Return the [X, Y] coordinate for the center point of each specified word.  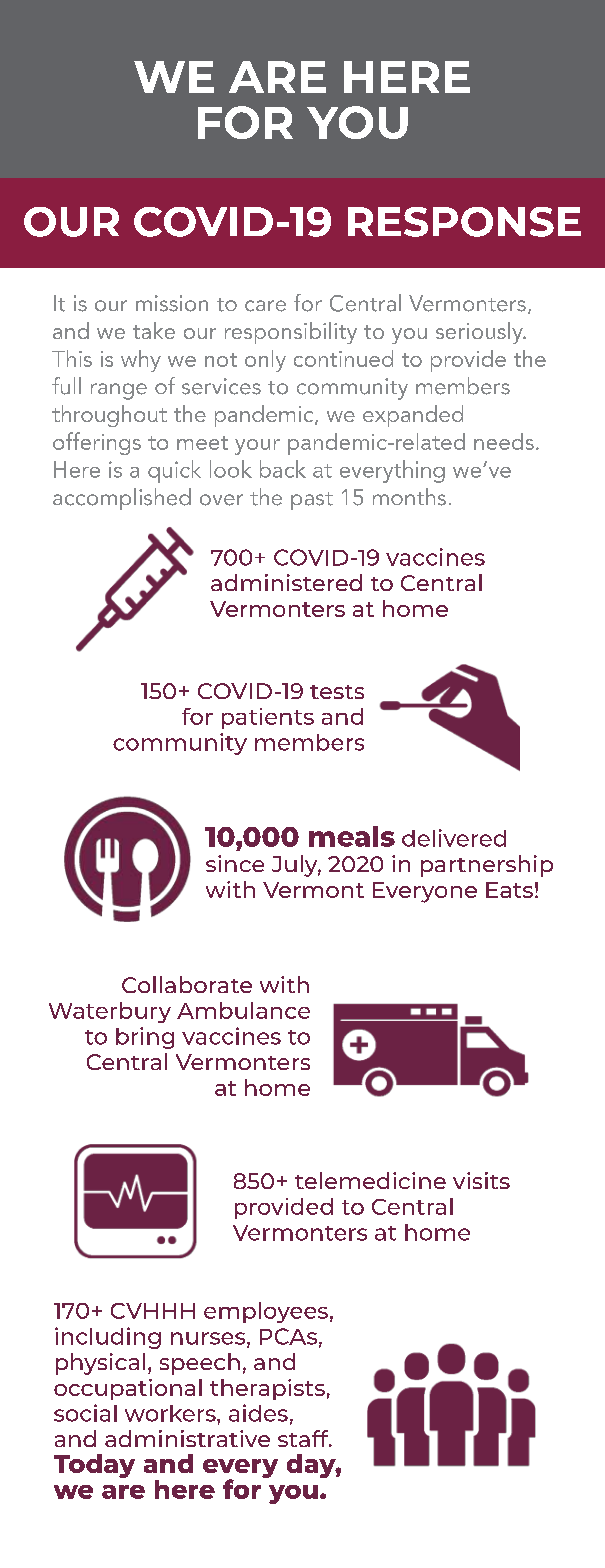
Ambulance [243, 1010]
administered [286, 582]
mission [172, 303]
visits [481, 1180]
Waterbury [110, 1012]
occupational [128, 1389]
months [409, 497]
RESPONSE [464, 222]
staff [304, 1438]
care [265, 306]
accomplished [122, 499]
